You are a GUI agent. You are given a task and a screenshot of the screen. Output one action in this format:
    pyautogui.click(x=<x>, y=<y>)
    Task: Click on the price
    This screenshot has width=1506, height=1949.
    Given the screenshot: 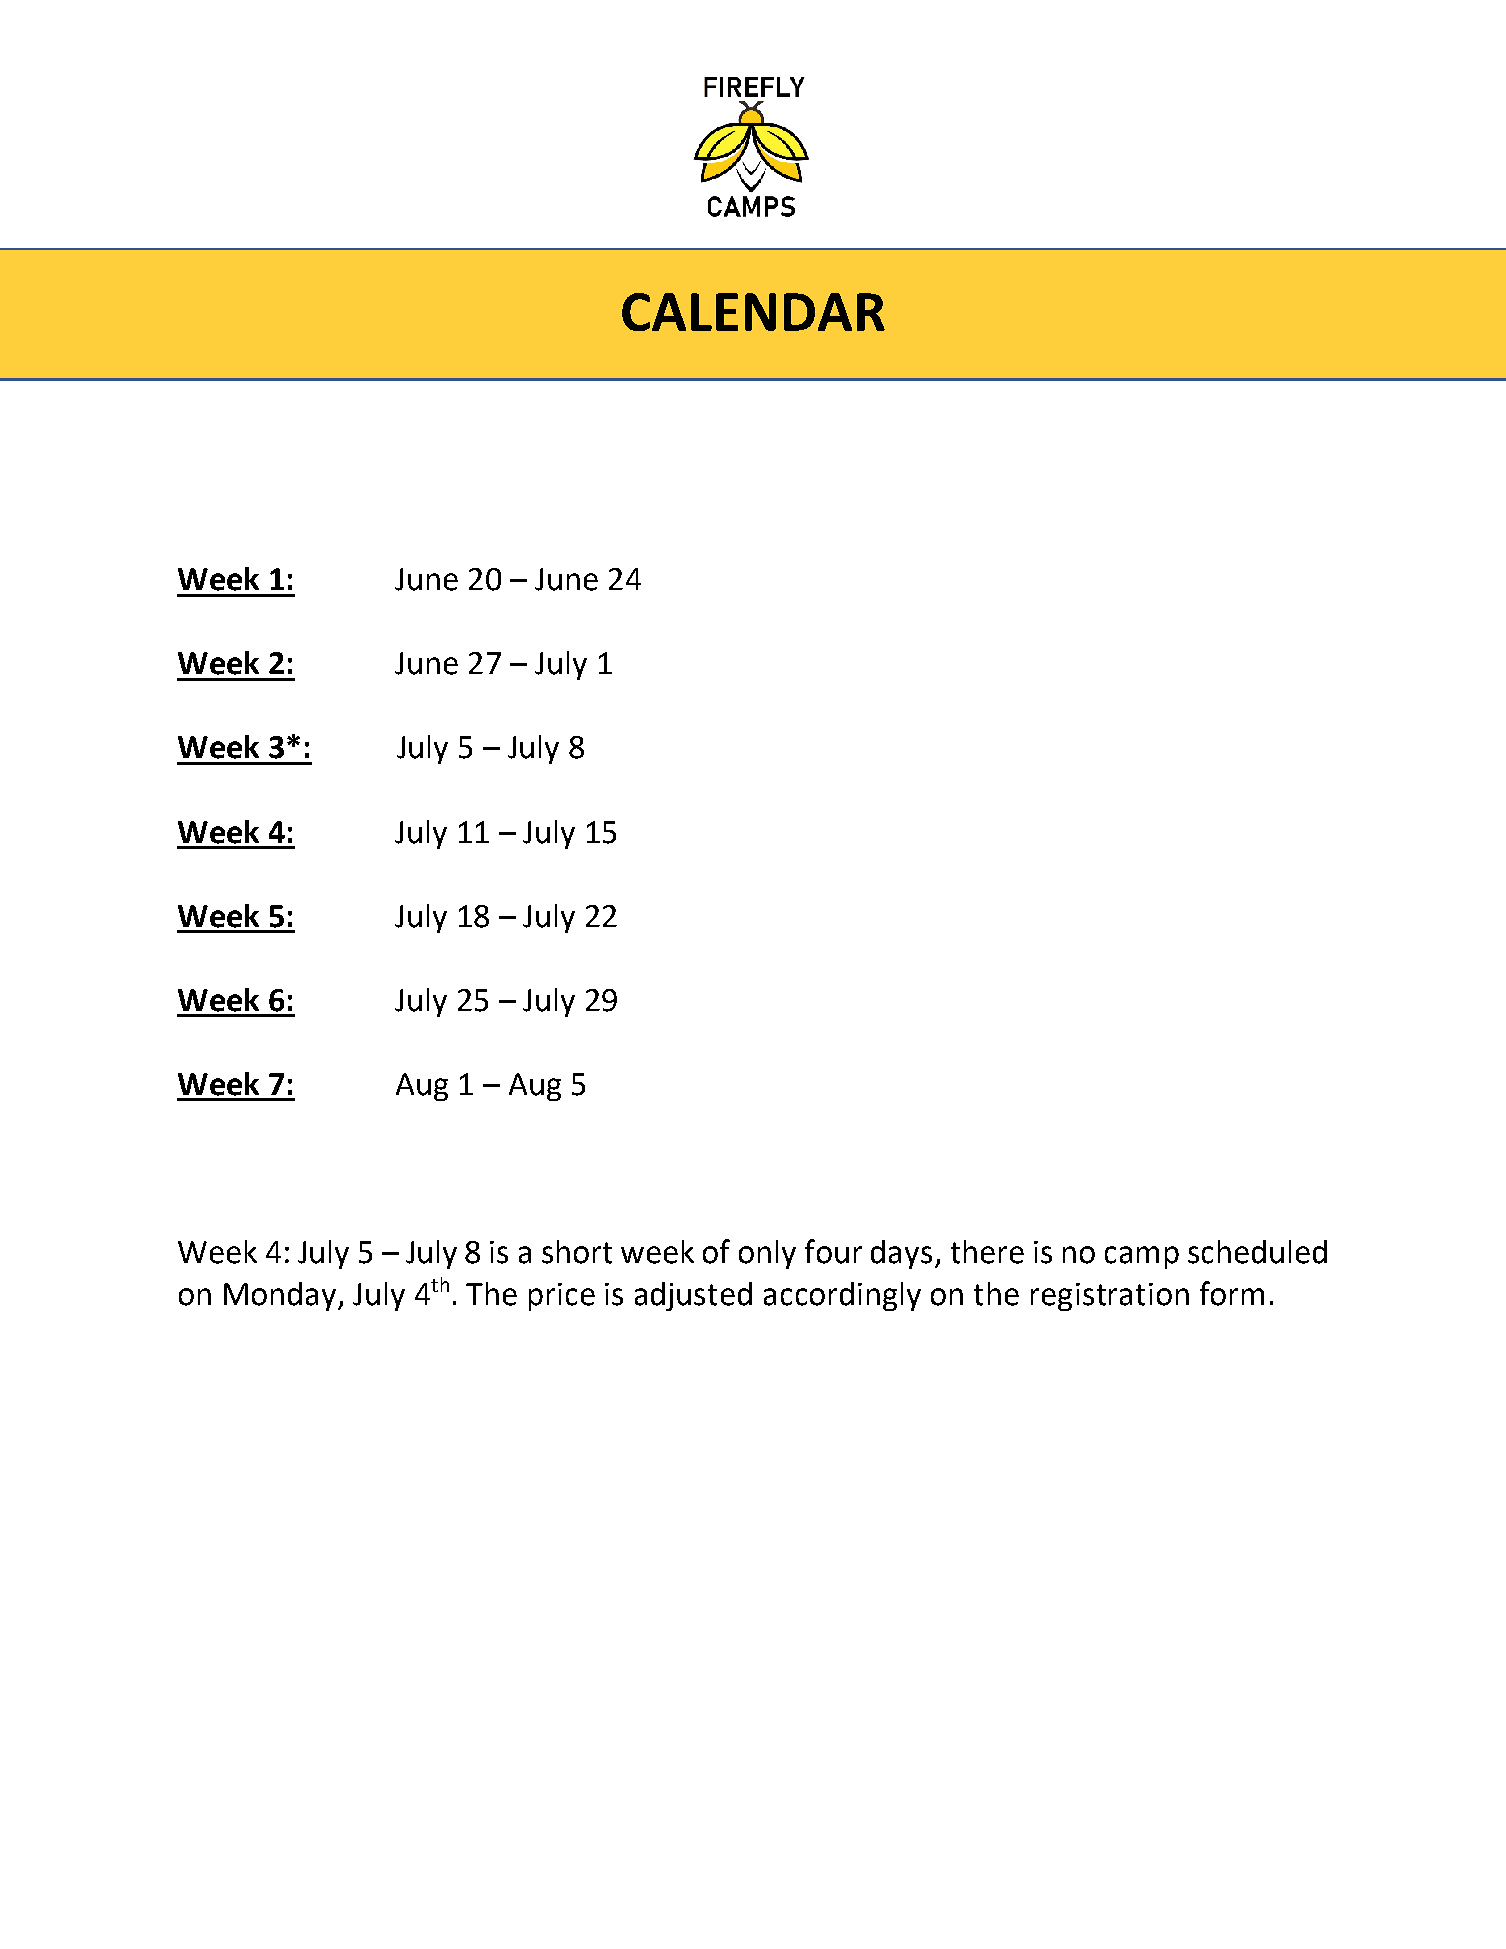 What is the action you would take?
    pyautogui.click(x=562, y=1297)
